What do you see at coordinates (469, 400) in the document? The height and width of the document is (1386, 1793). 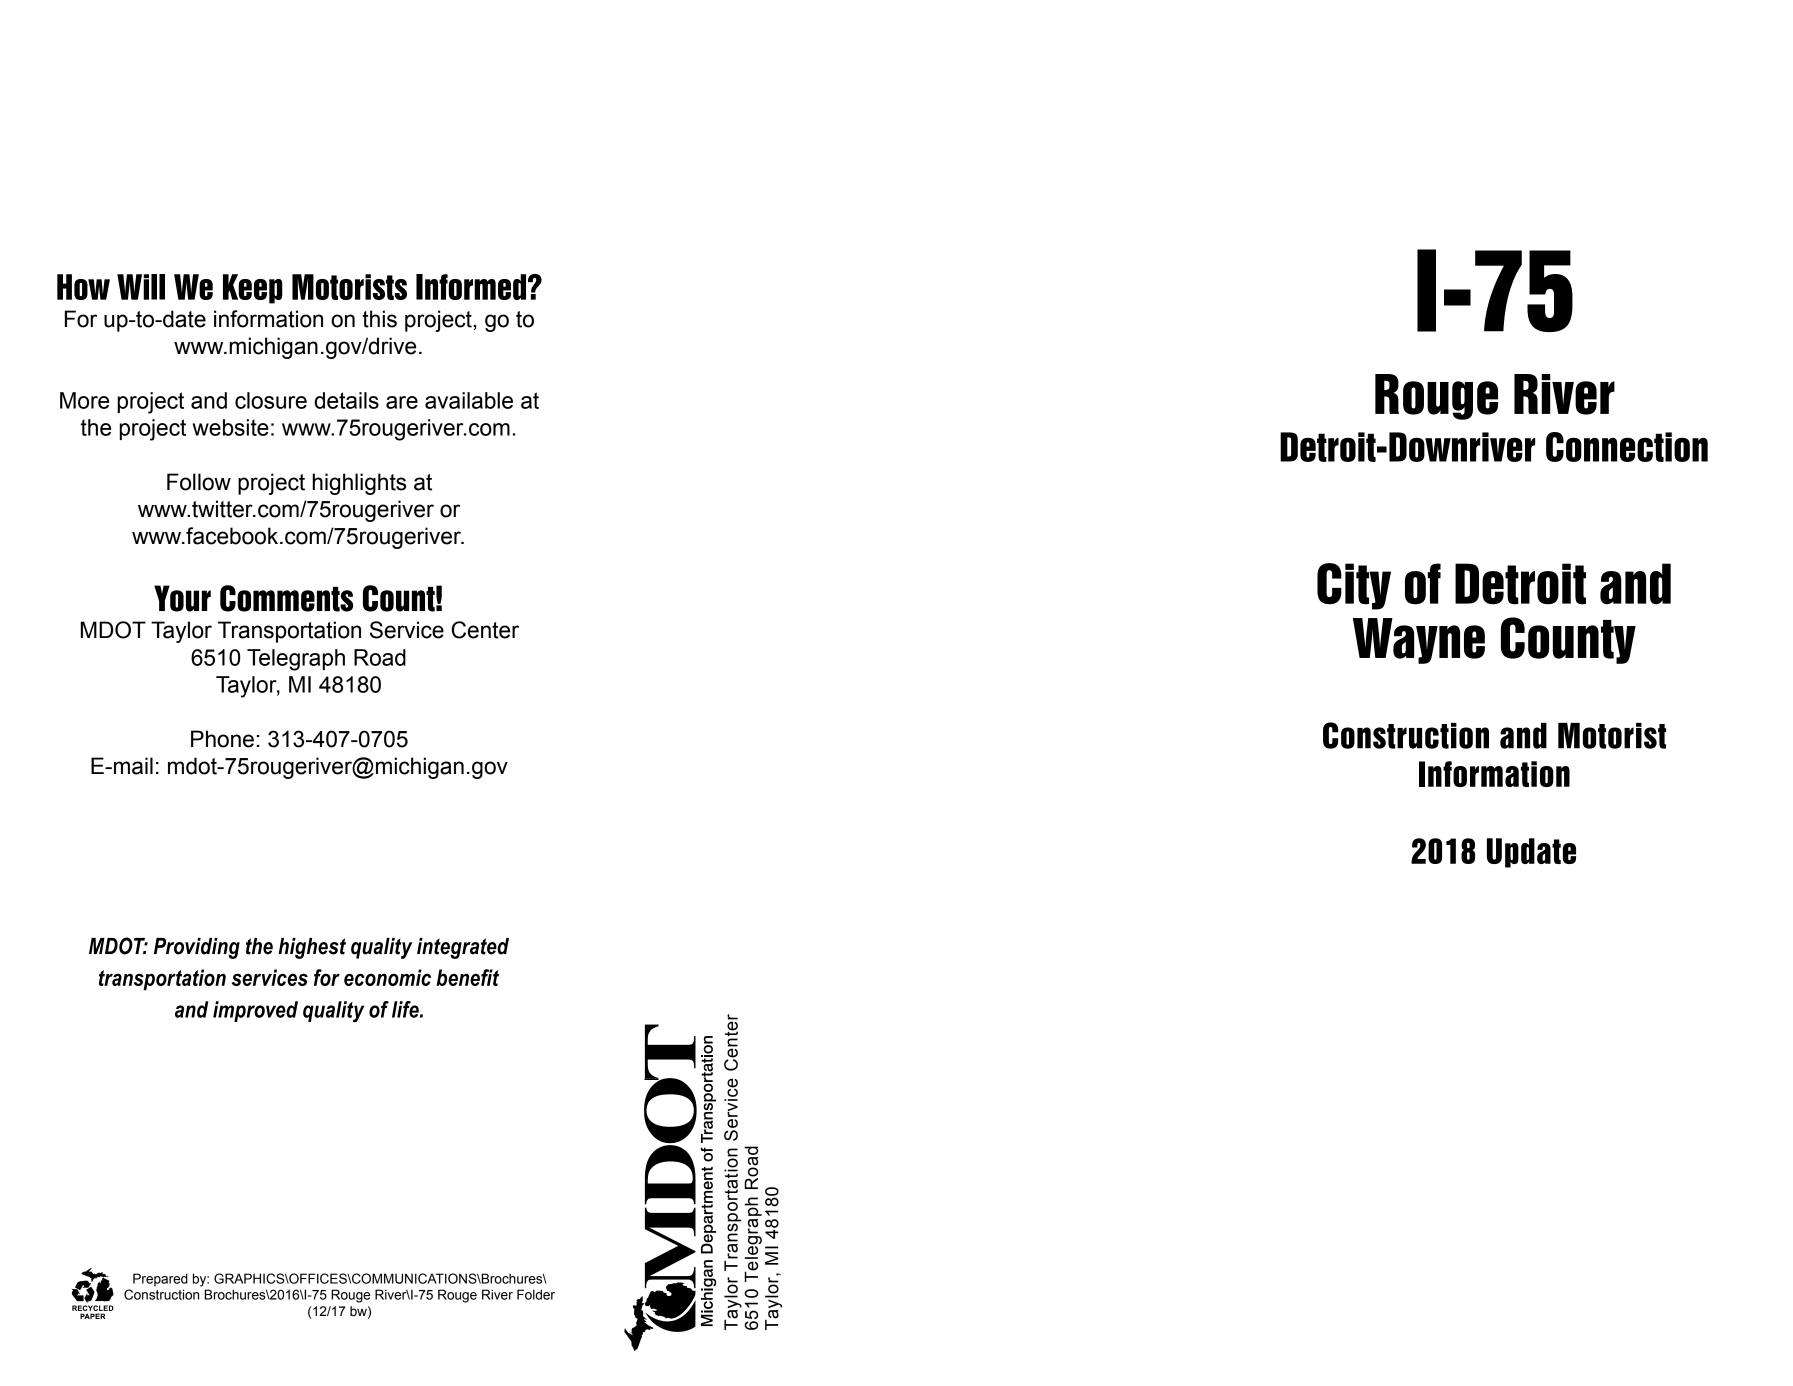 I see `available` at bounding box center [469, 400].
